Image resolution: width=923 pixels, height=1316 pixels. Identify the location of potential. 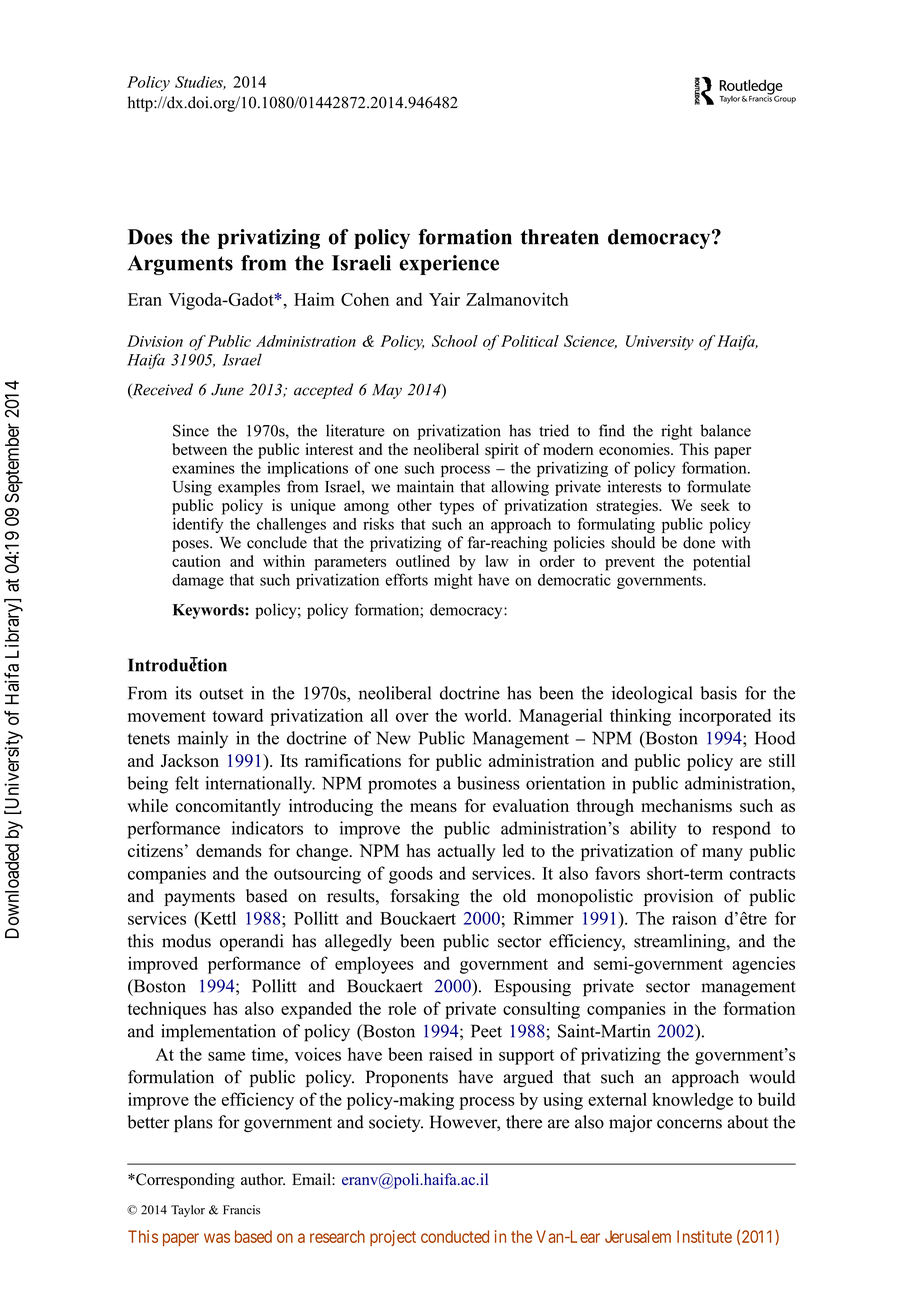
(721, 563).
